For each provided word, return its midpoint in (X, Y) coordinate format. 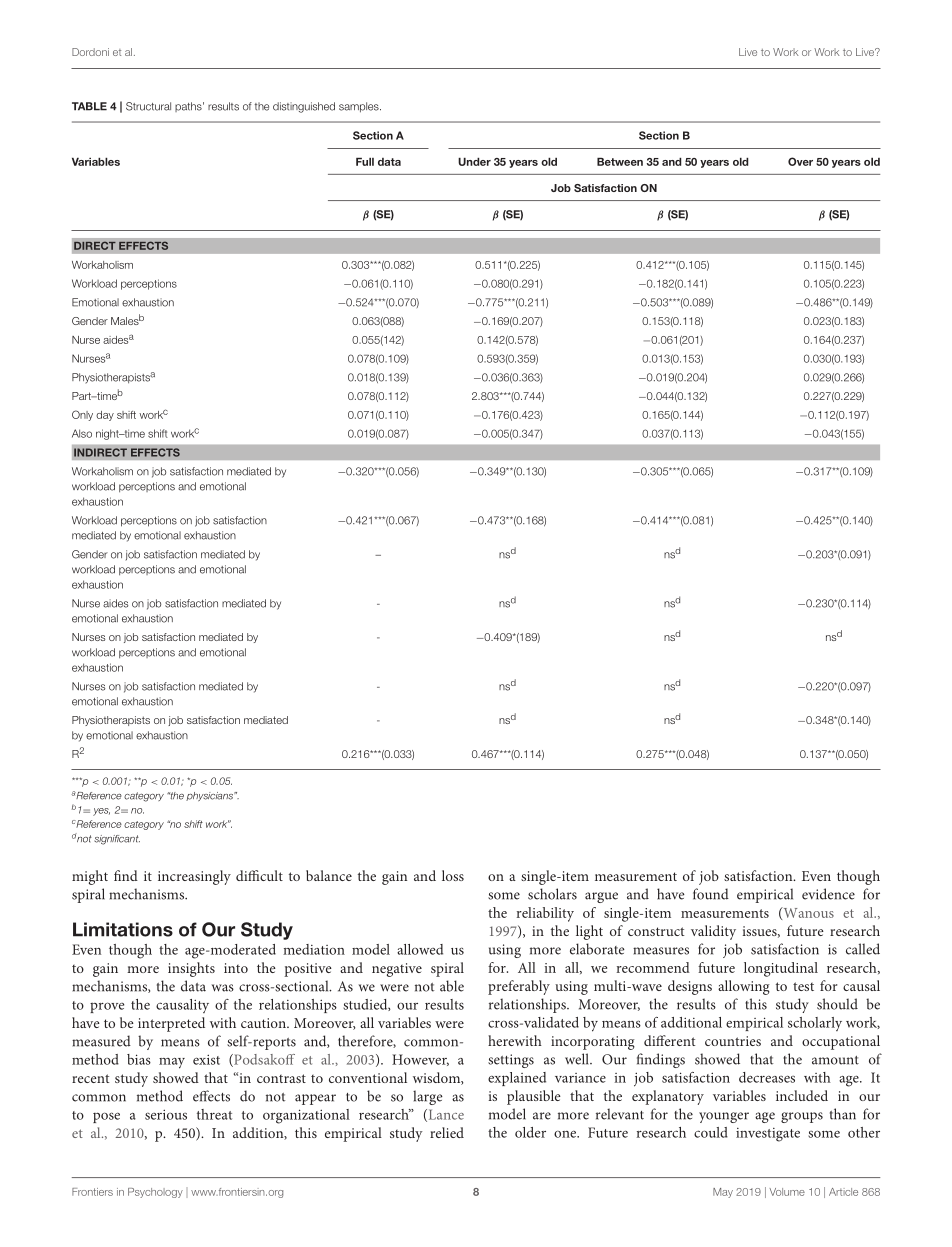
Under (474, 162)
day (105, 416)
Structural (148, 106)
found (711, 894)
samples (360, 107)
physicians (210, 796)
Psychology (155, 1193)
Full (365, 162)
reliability (545, 914)
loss (453, 875)
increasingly (194, 877)
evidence (828, 894)
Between (620, 162)
